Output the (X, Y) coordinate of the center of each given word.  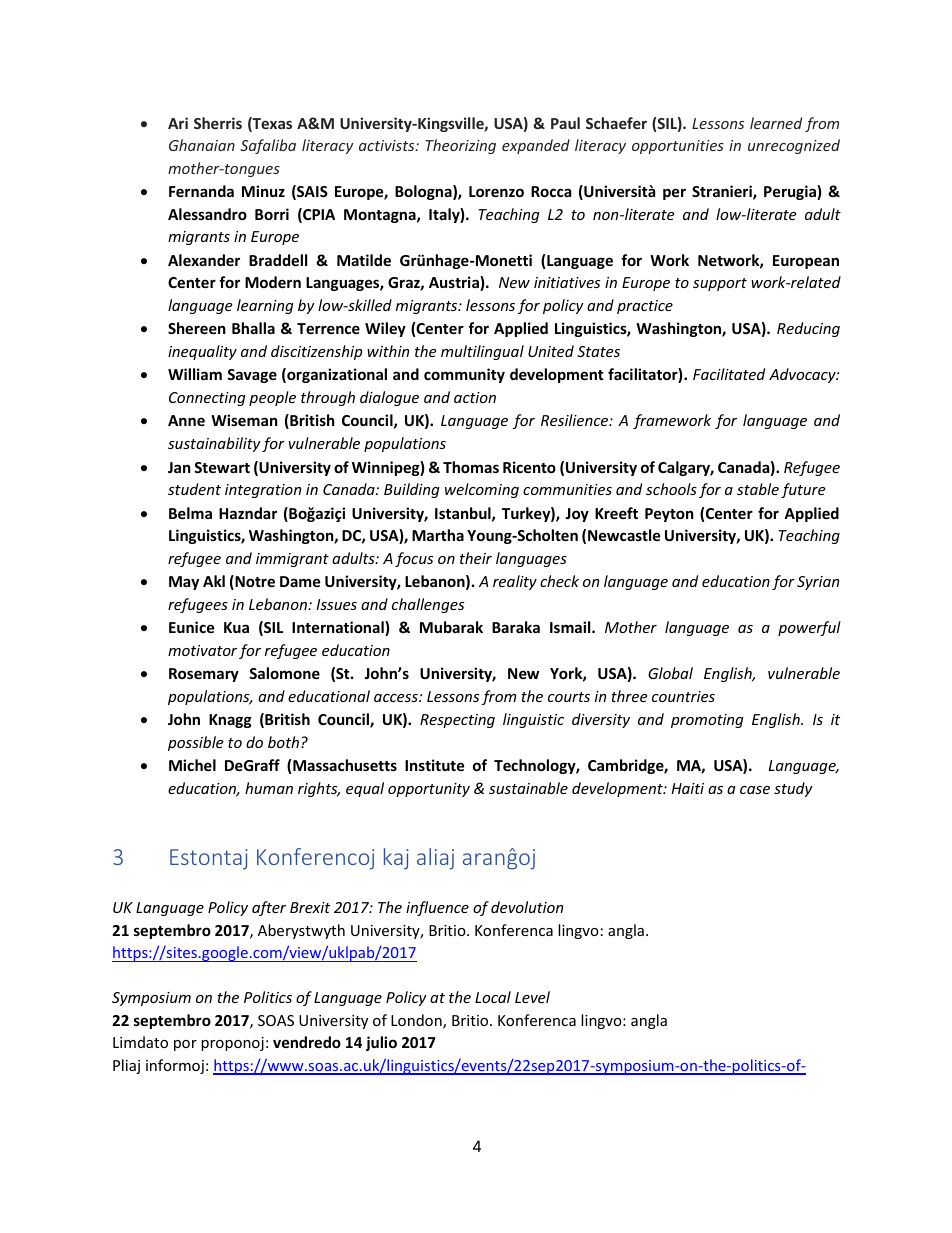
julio (381, 1043)
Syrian (818, 583)
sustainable (528, 788)
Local (493, 997)
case (755, 790)
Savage (252, 376)
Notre (254, 582)
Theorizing (460, 146)
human (269, 788)
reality (515, 582)
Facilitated (729, 374)
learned (776, 123)
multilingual (482, 352)
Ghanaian (202, 145)
